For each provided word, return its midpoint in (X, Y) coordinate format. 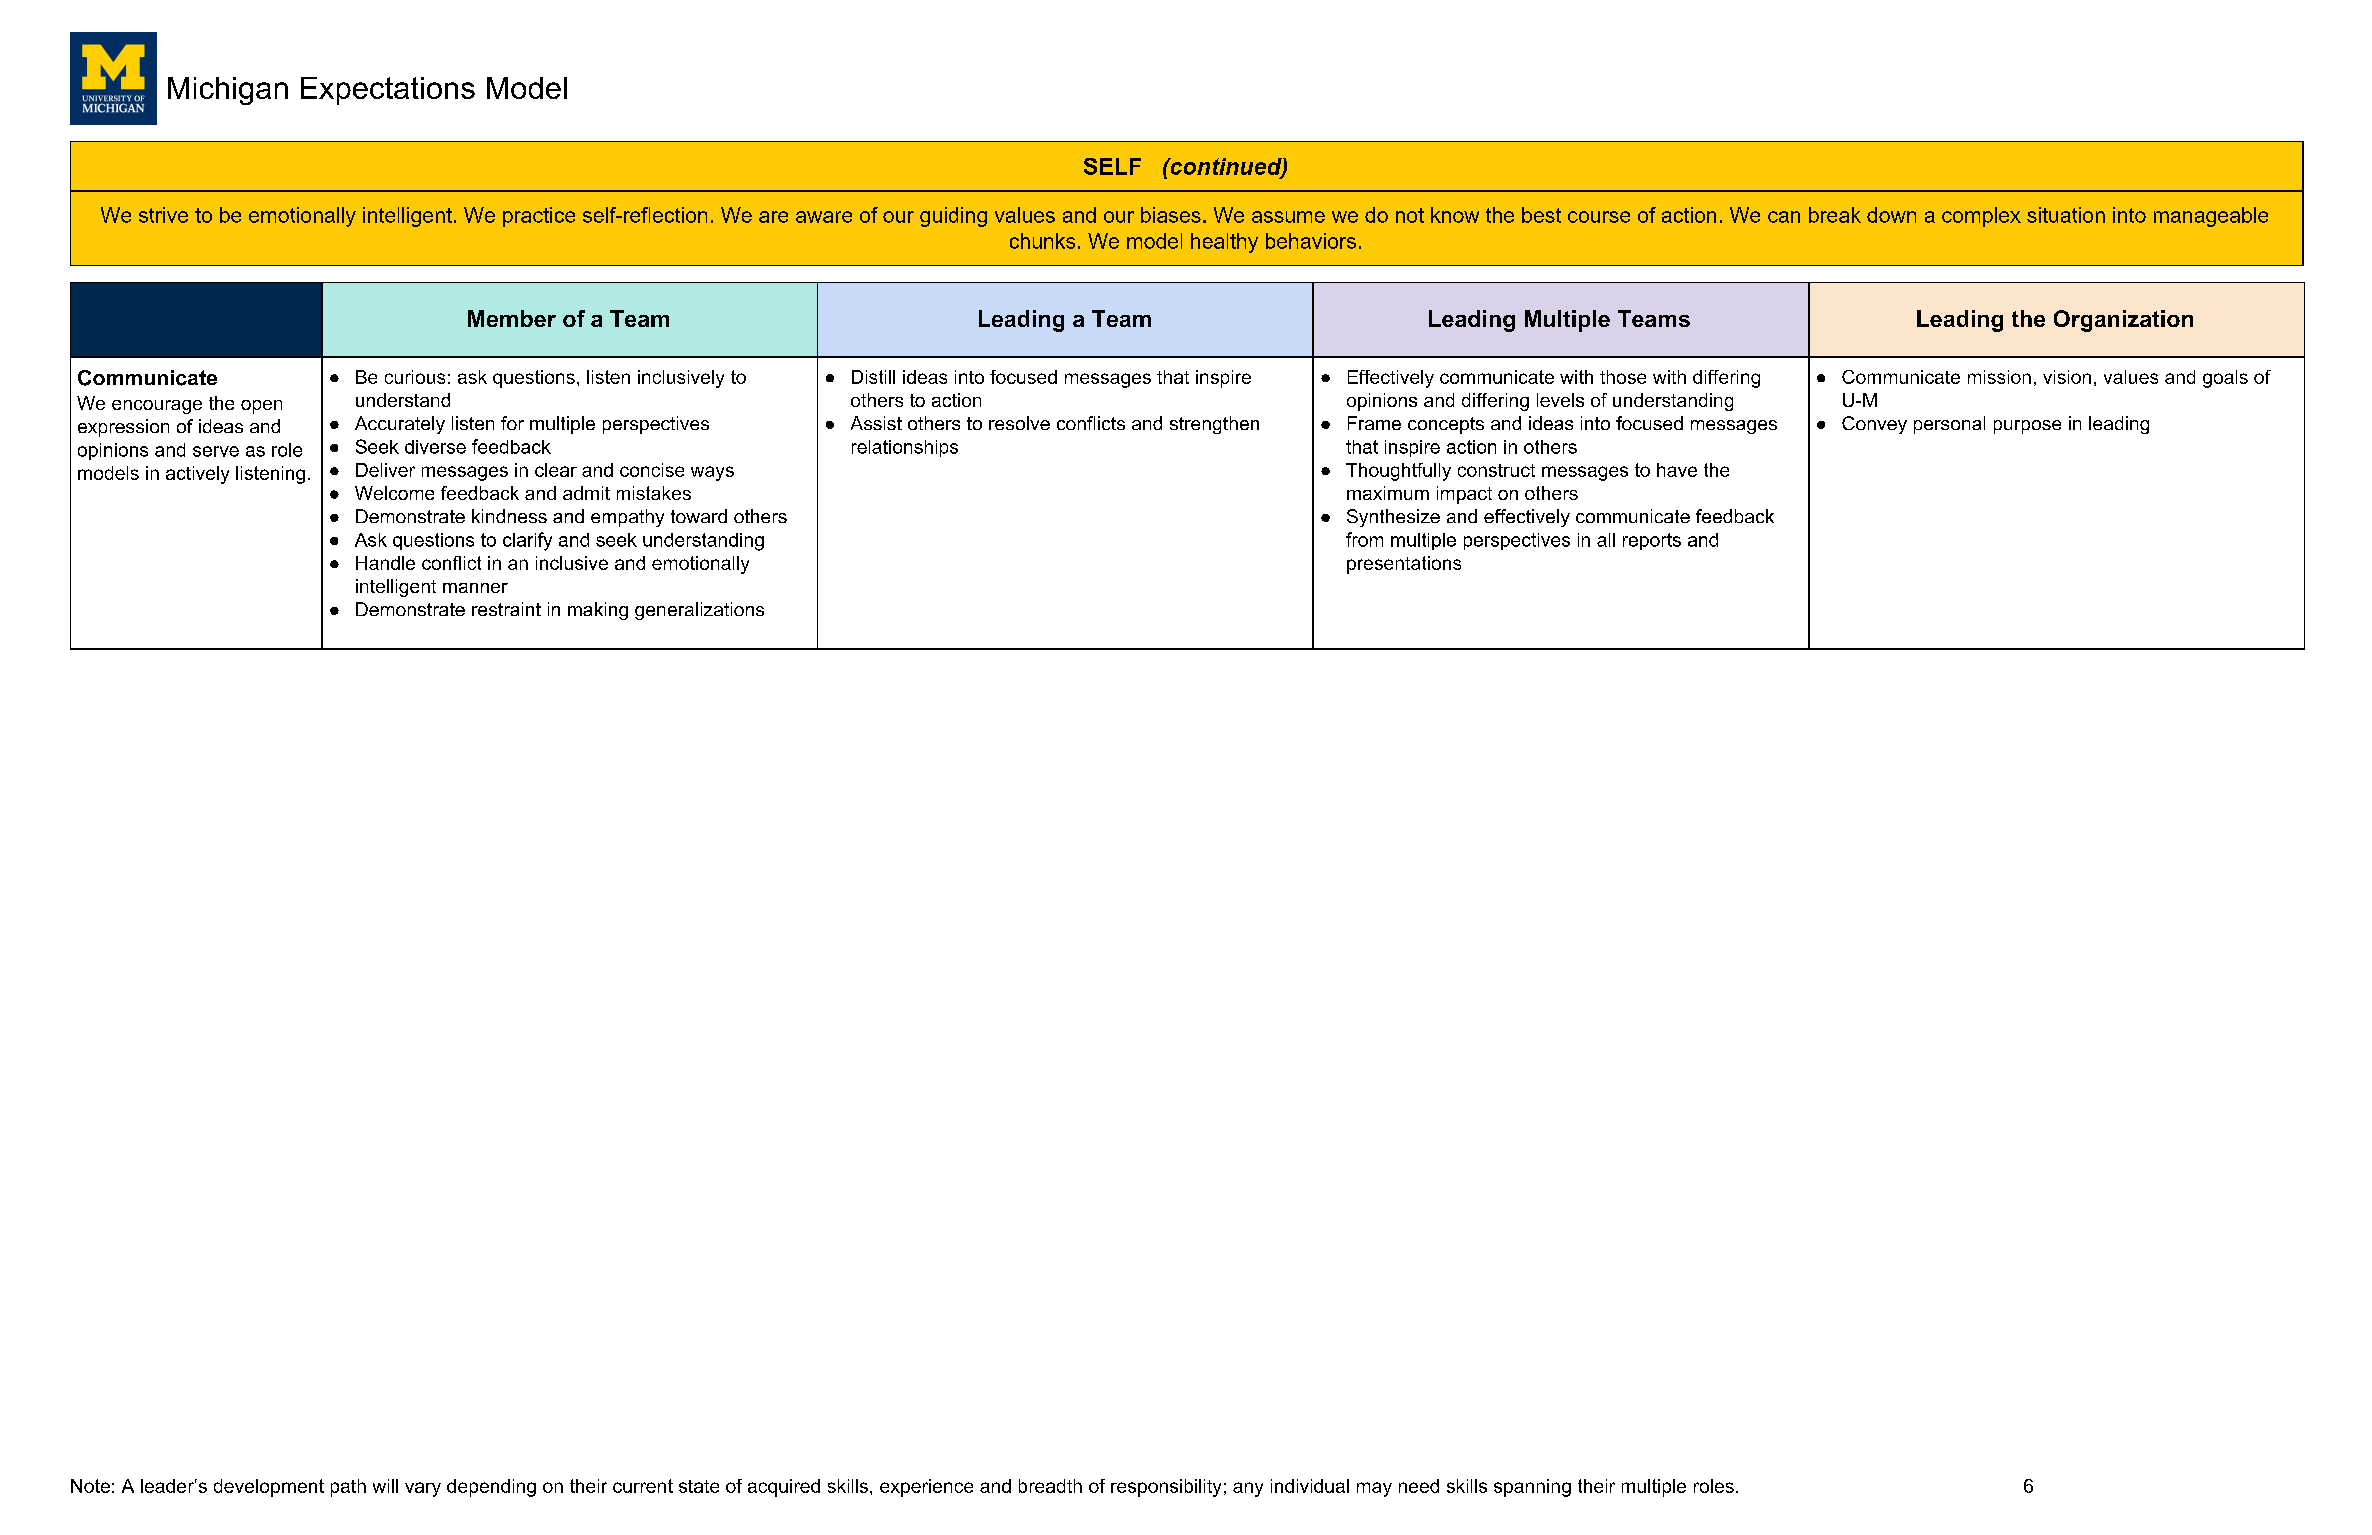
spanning (1532, 1488)
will (385, 1486)
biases (1171, 215)
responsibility (1166, 1488)
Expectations (388, 91)
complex (1981, 217)
